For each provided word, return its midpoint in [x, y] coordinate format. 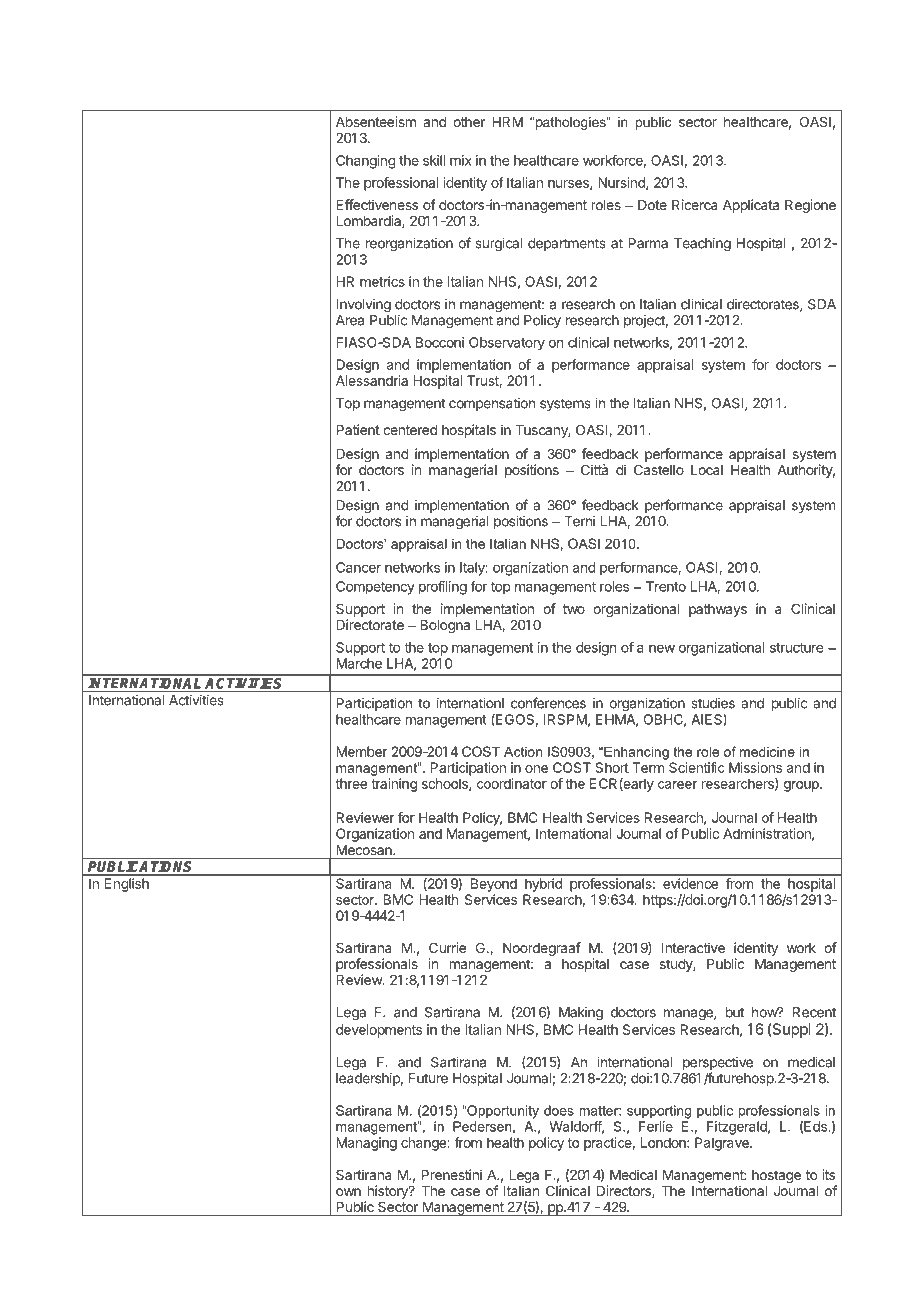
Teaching [702, 245]
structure [796, 648]
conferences [548, 703]
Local [707, 470]
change [424, 1144]
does [559, 1110]
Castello [659, 469]
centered [410, 430]
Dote [652, 205]
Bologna [445, 626]
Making [581, 1014]
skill [434, 160]
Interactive [693, 947]
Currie [447, 947]
